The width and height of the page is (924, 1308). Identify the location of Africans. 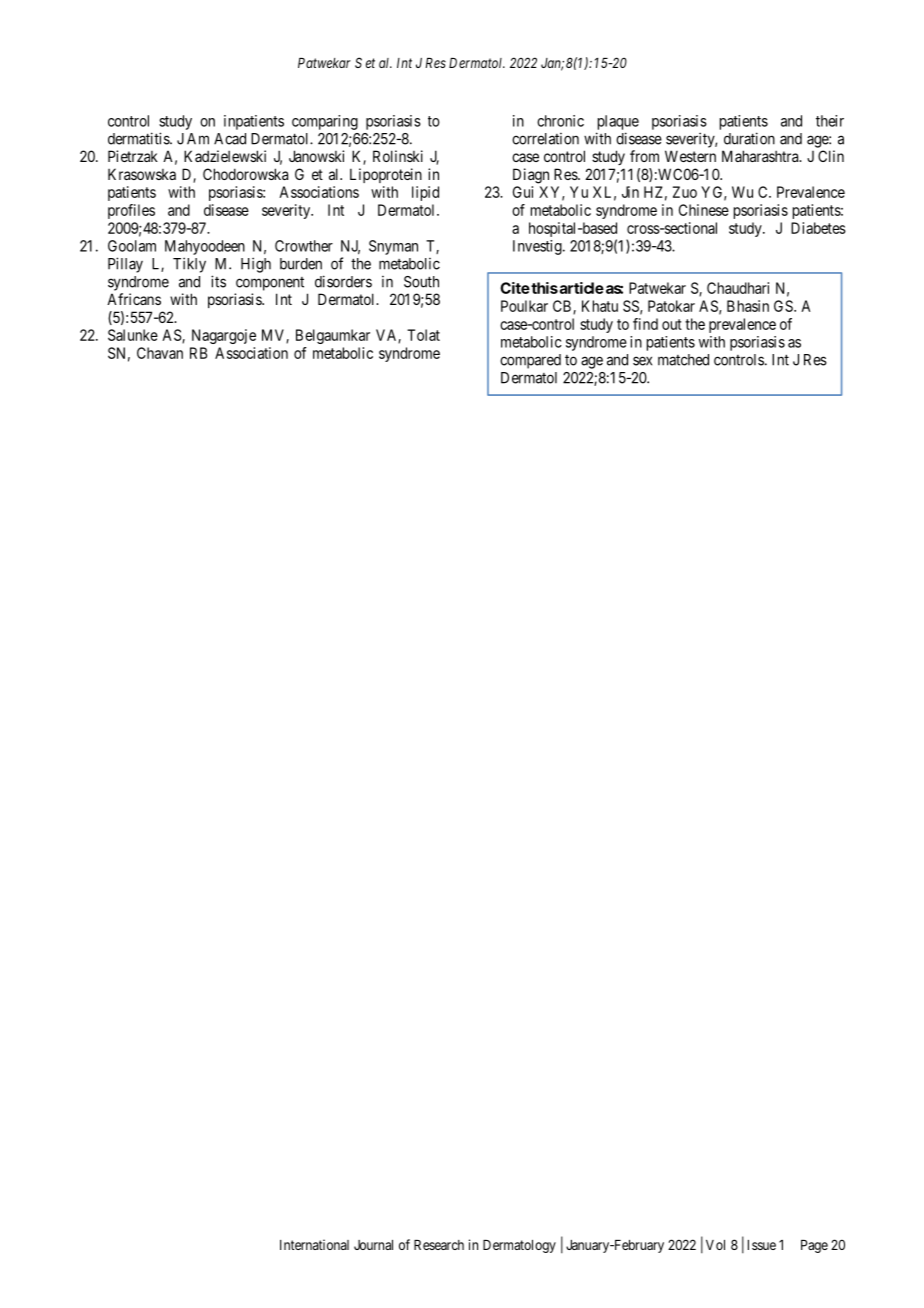
(134, 299).
